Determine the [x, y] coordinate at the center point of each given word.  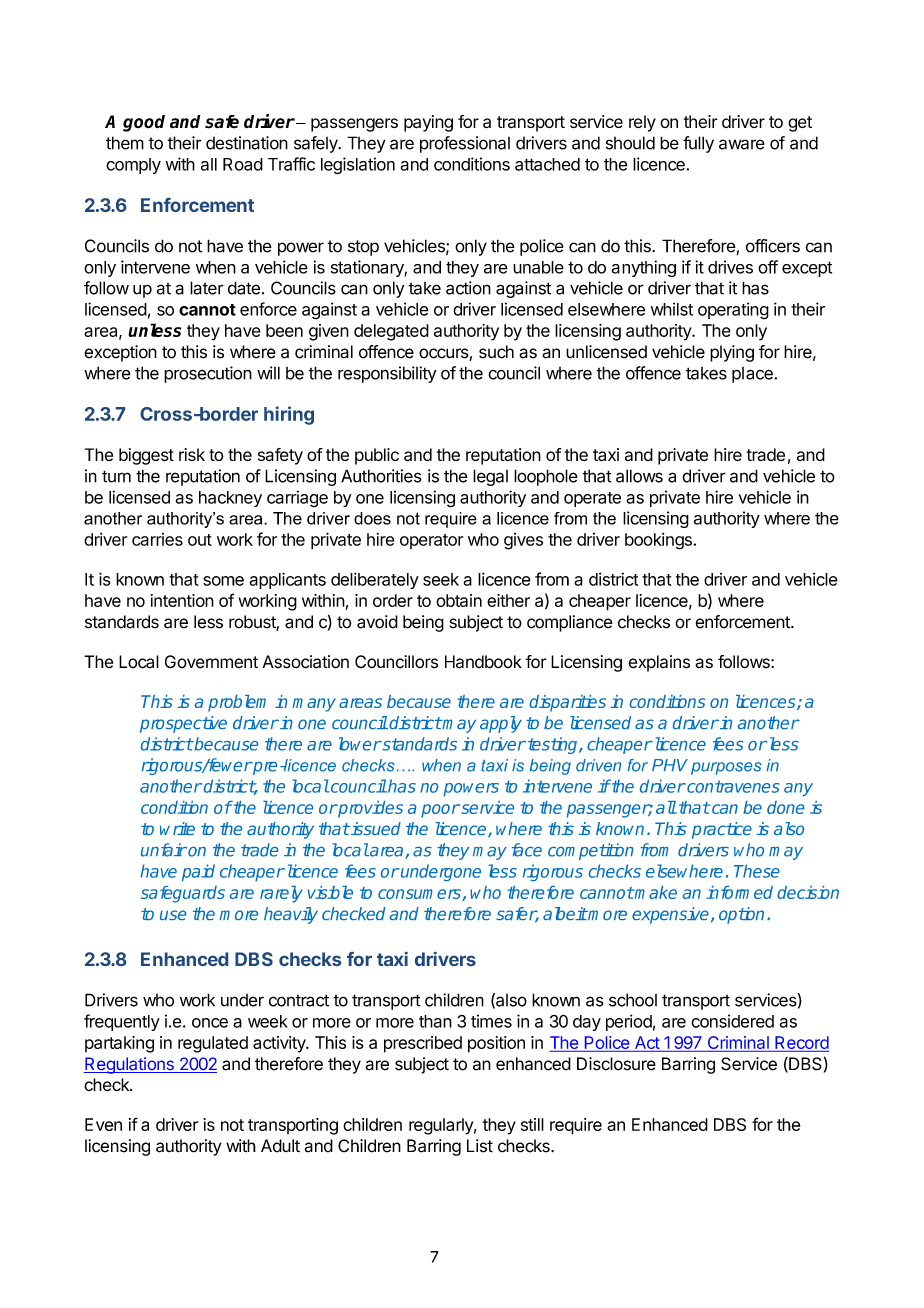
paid [198, 872]
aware [742, 144]
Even [103, 1124]
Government [211, 662]
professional [465, 144]
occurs [444, 354]
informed [739, 892]
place [753, 375]
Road [243, 164]
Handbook [483, 662]
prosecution [208, 374]
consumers [420, 895]
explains [659, 663]
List [480, 1146]
